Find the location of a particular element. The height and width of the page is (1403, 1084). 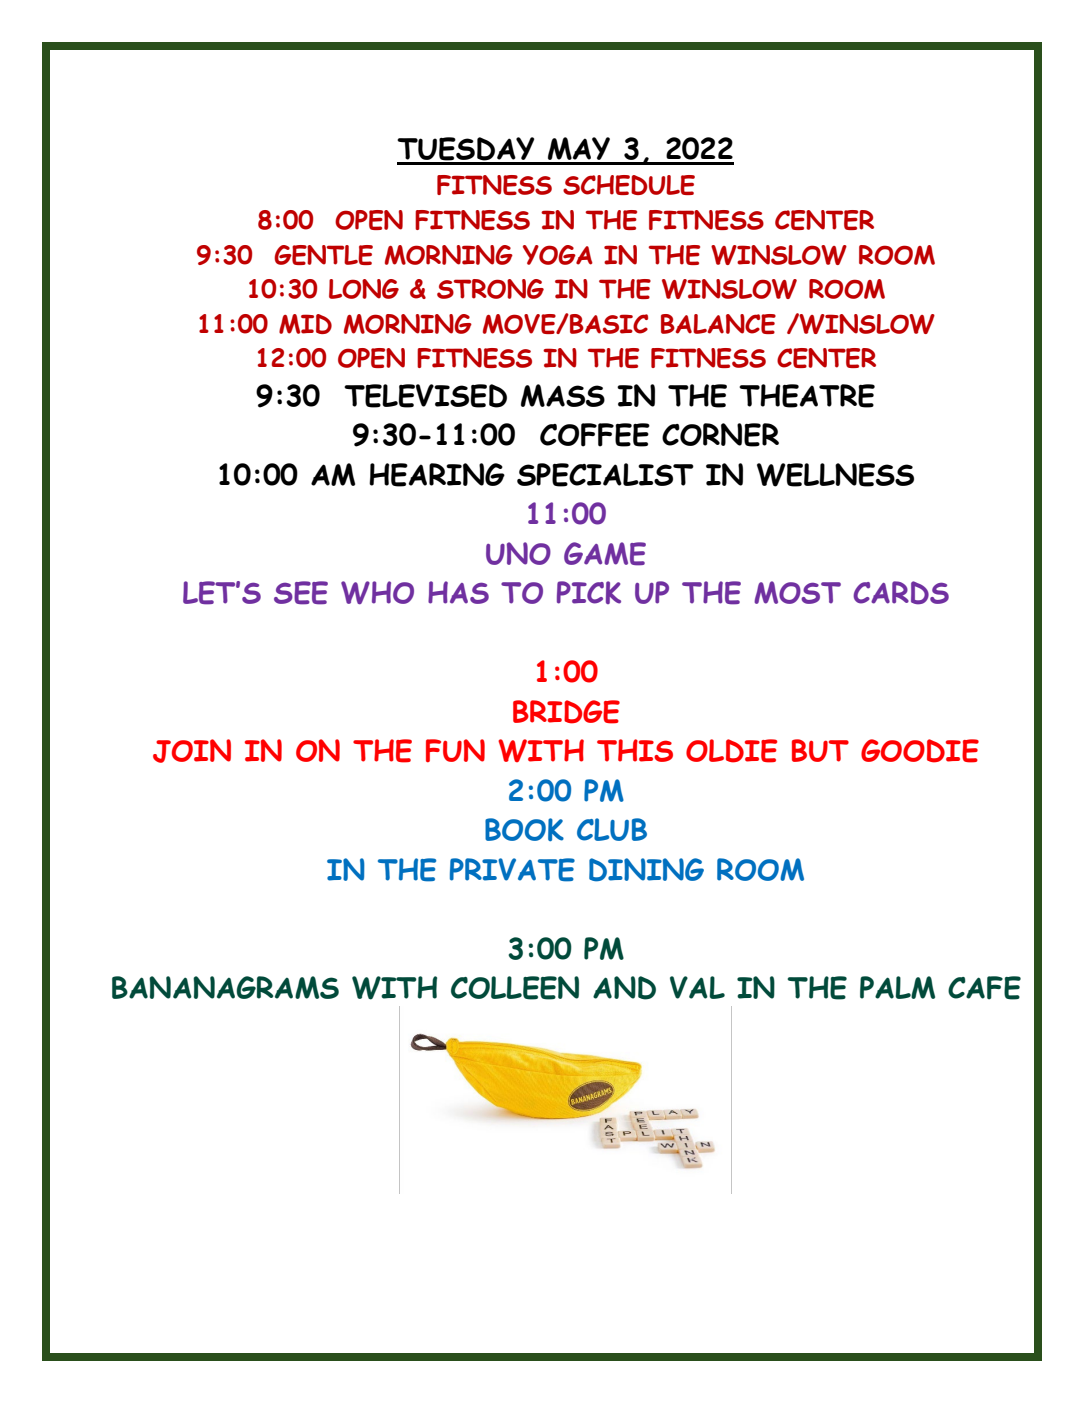

SCHEDULE is located at coordinates (629, 185).
